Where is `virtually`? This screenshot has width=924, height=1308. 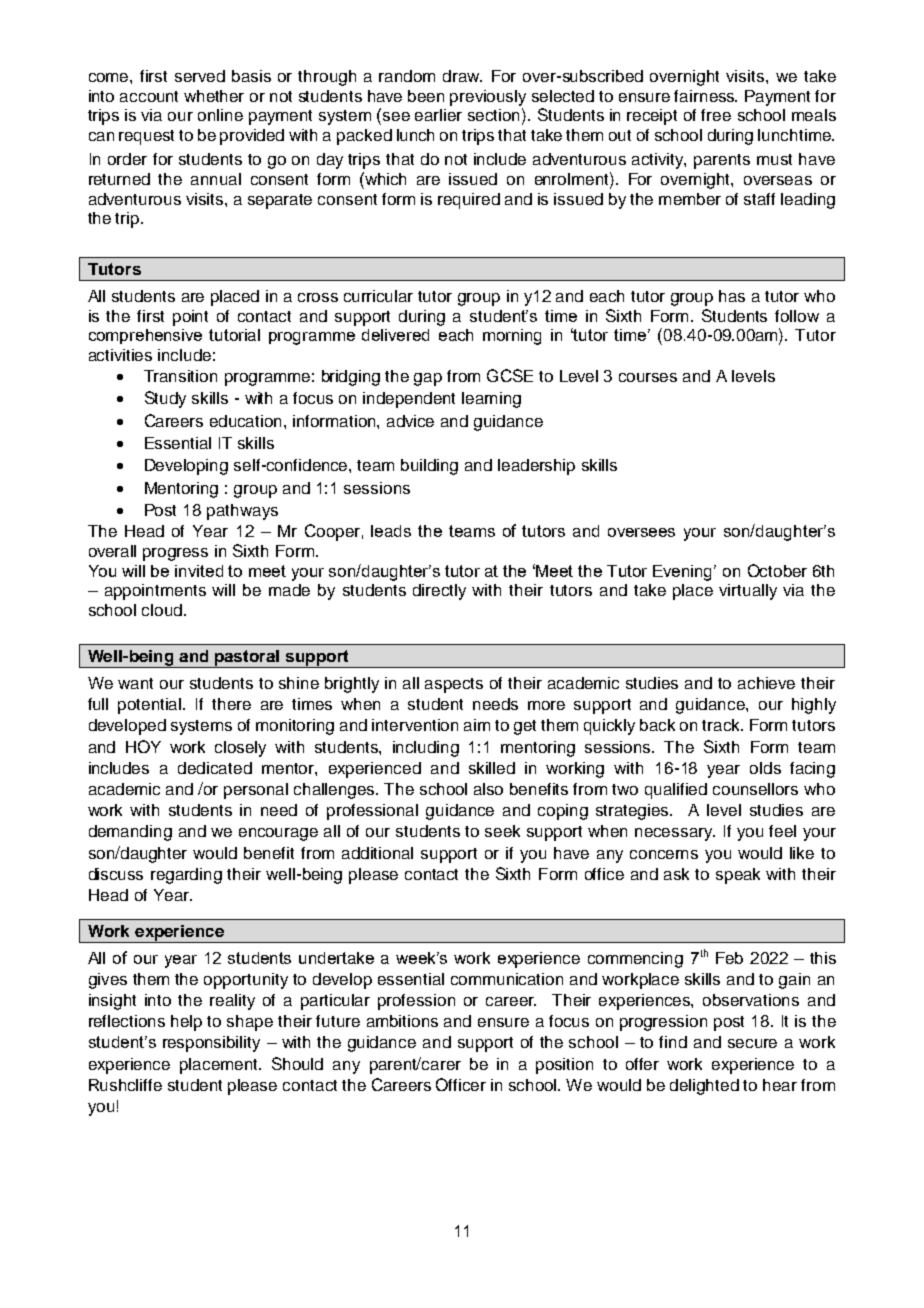 virtually is located at coordinates (748, 592).
